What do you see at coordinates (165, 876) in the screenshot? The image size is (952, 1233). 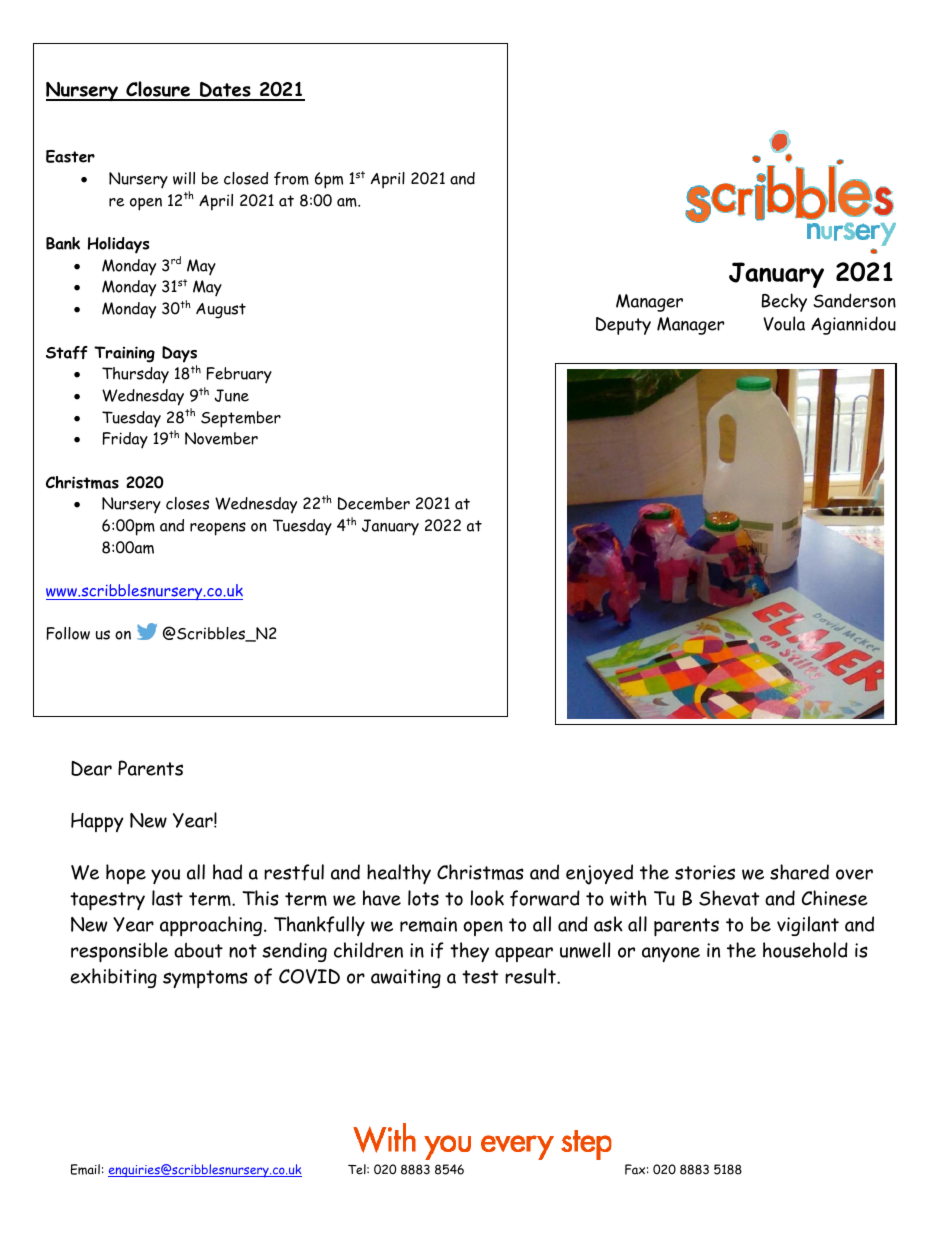 I see `you` at bounding box center [165, 876].
